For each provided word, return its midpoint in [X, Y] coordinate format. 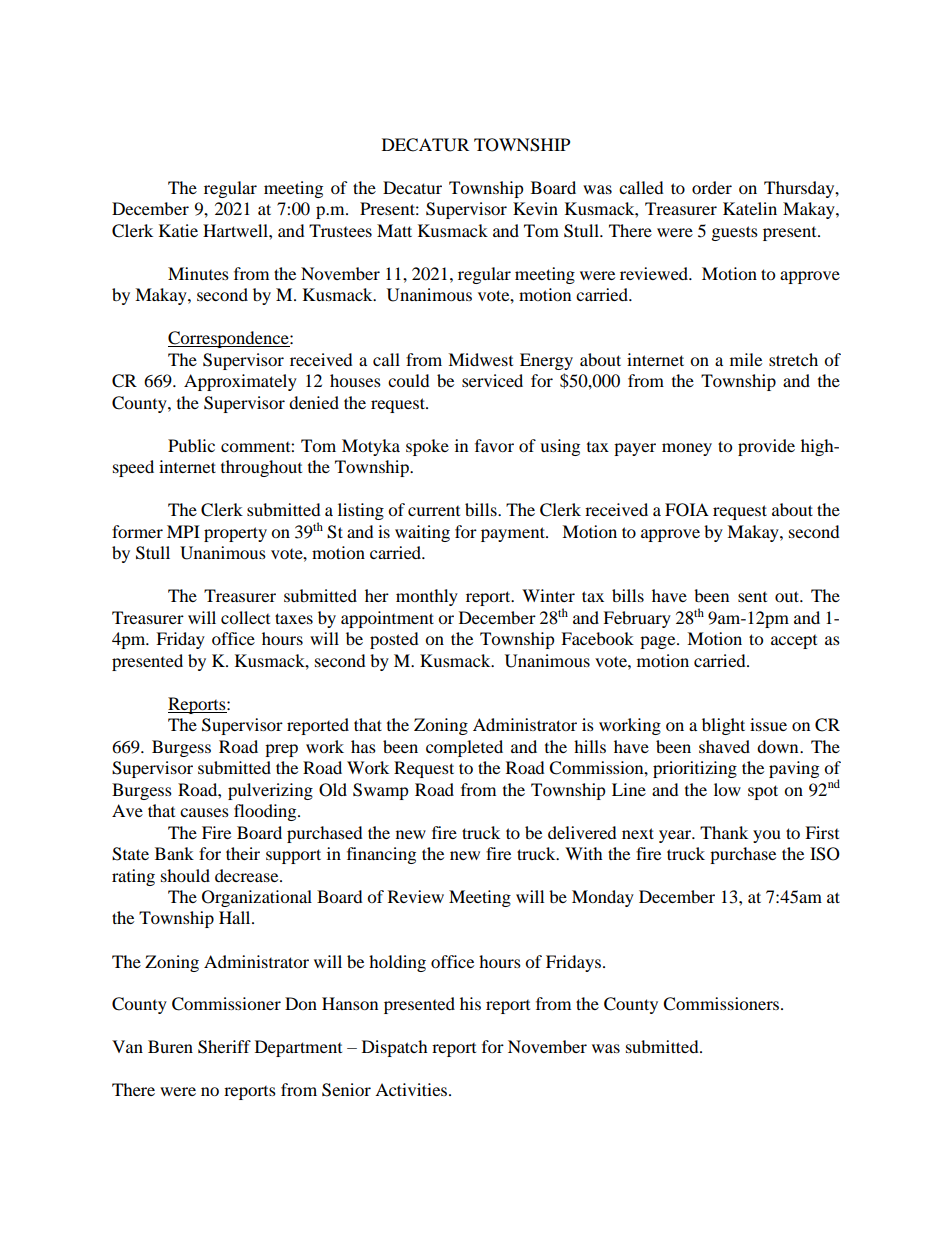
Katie [178, 230]
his [470, 1003]
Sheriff [224, 1047]
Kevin [535, 208]
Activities [412, 1089]
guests [735, 233]
